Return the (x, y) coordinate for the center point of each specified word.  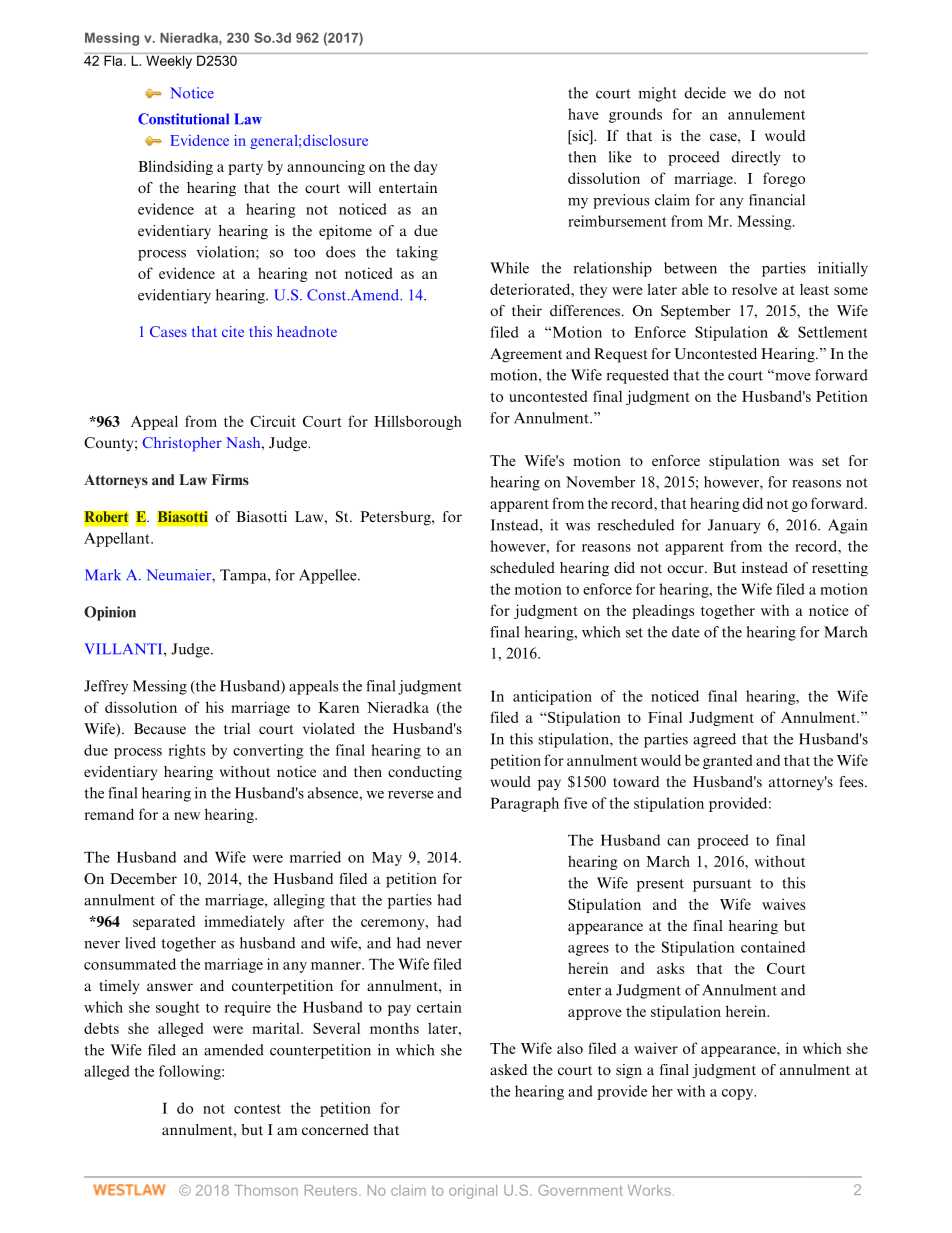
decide (705, 93)
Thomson (266, 1190)
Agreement (526, 355)
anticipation (552, 697)
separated (164, 923)
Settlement (833, 332)
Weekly (169, 61)
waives (783, 904)
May (387, 859)
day (426, 167)
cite (233, 331)
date (686, 632)
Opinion (110, 613)
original (473, 1192)
